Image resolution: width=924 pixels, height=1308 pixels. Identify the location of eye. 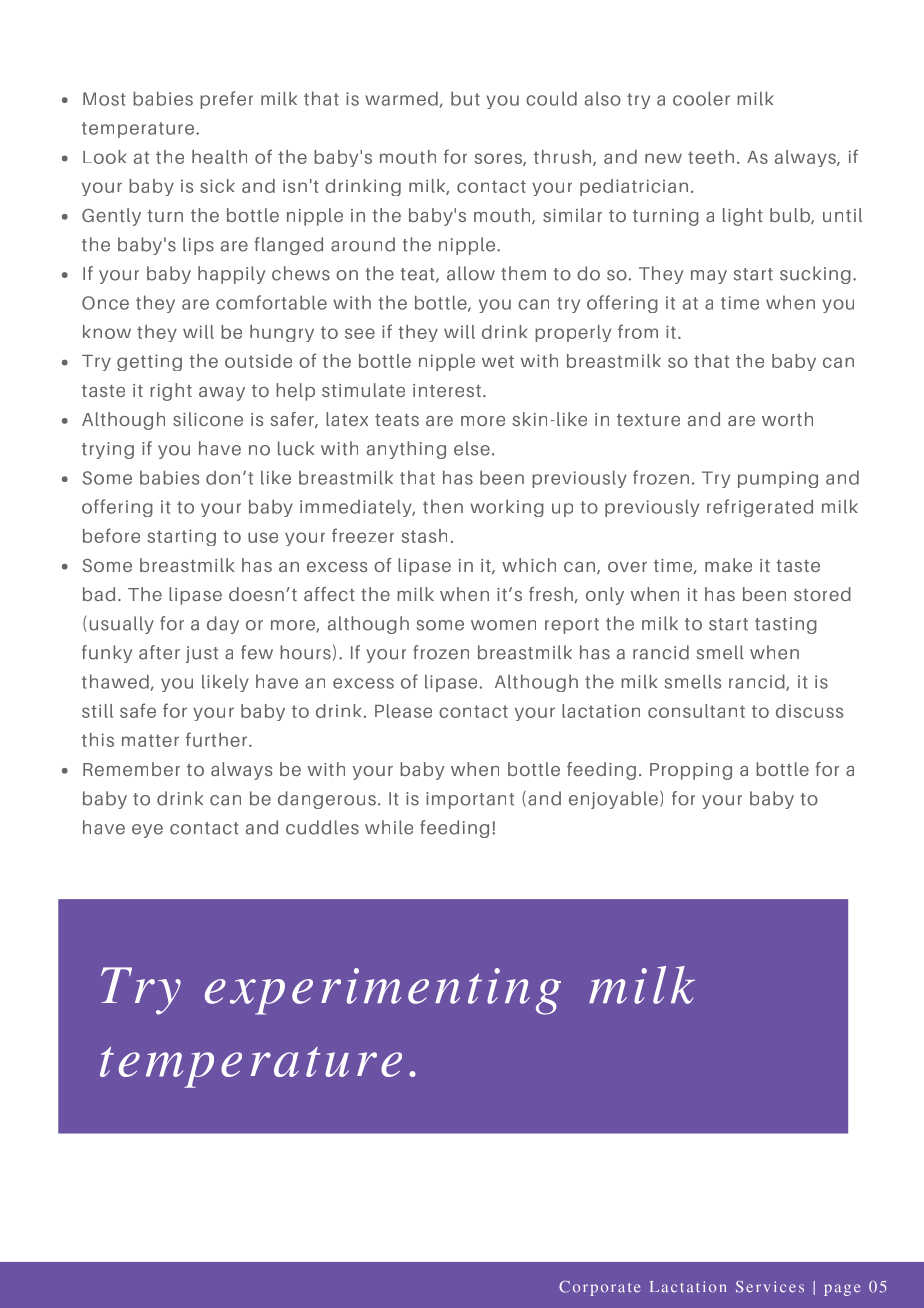
(147, 831).
